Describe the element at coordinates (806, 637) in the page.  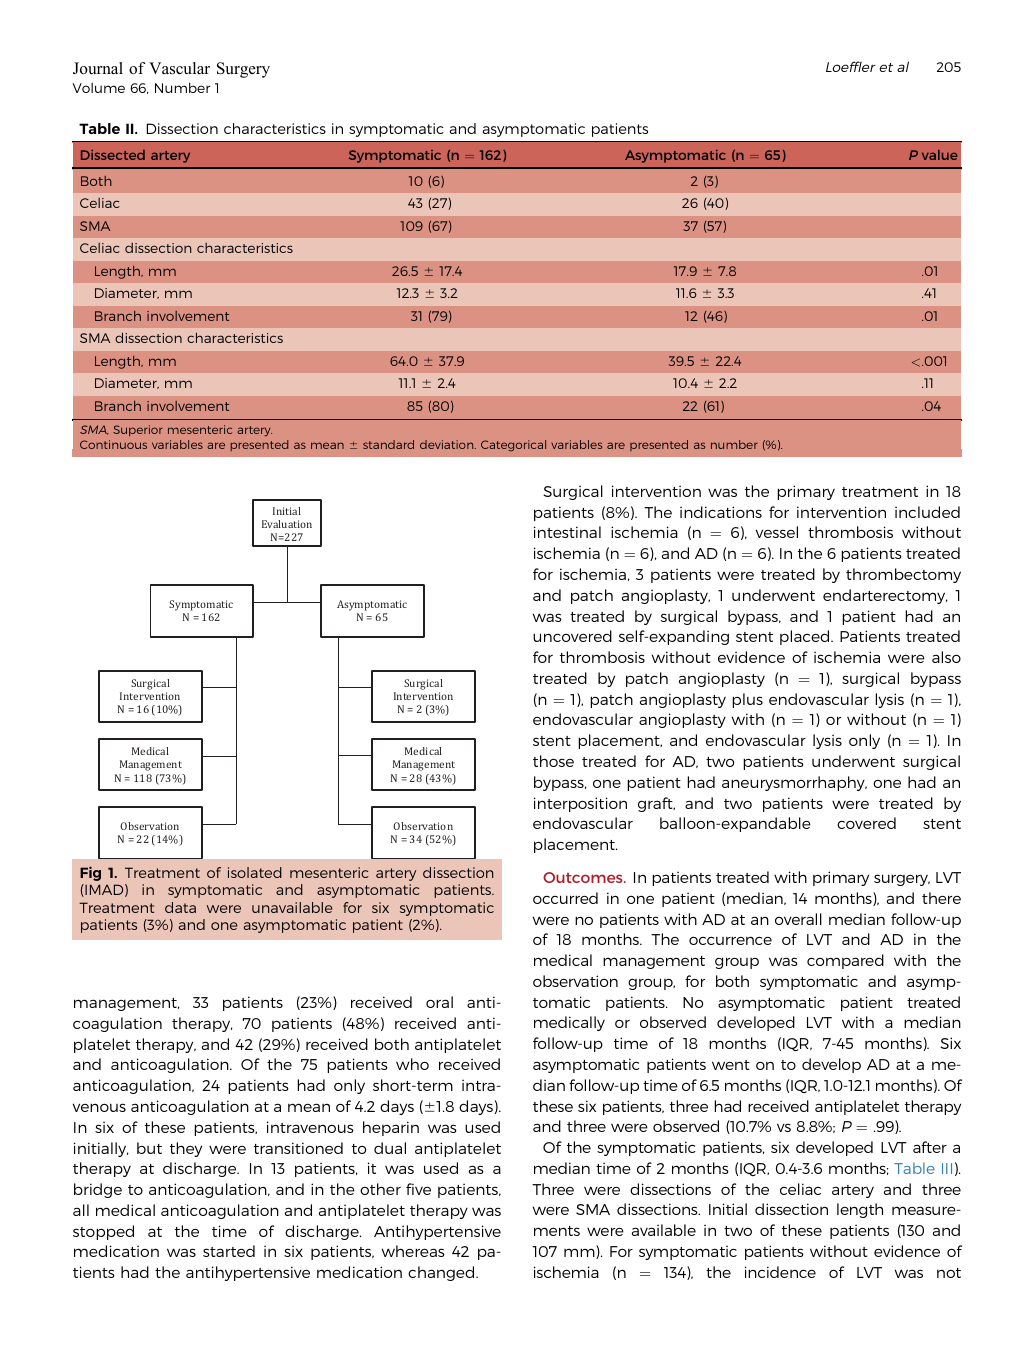
I see `placed` at that location.
